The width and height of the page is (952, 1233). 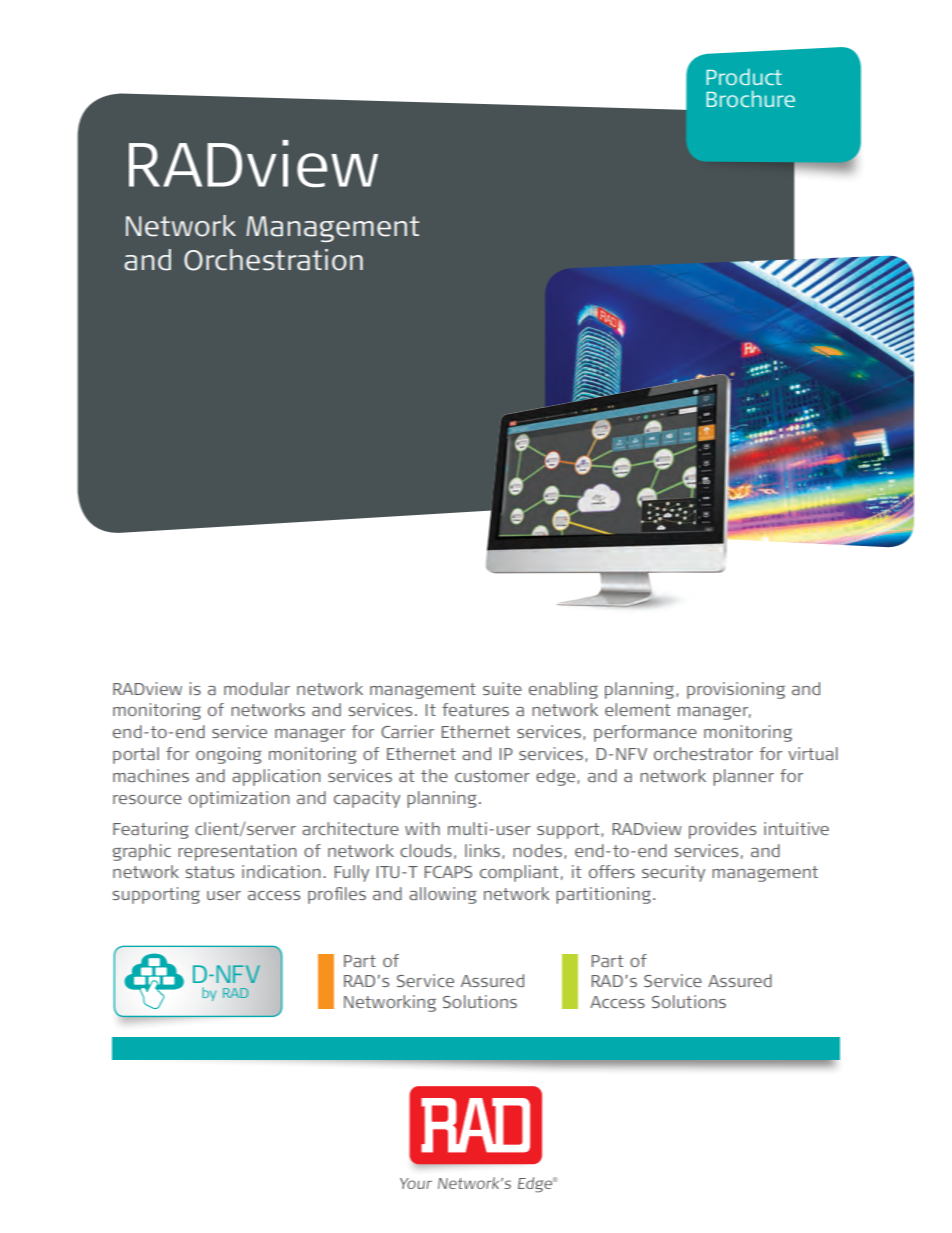 I want to click on modular, so click(x=257, y=688).
